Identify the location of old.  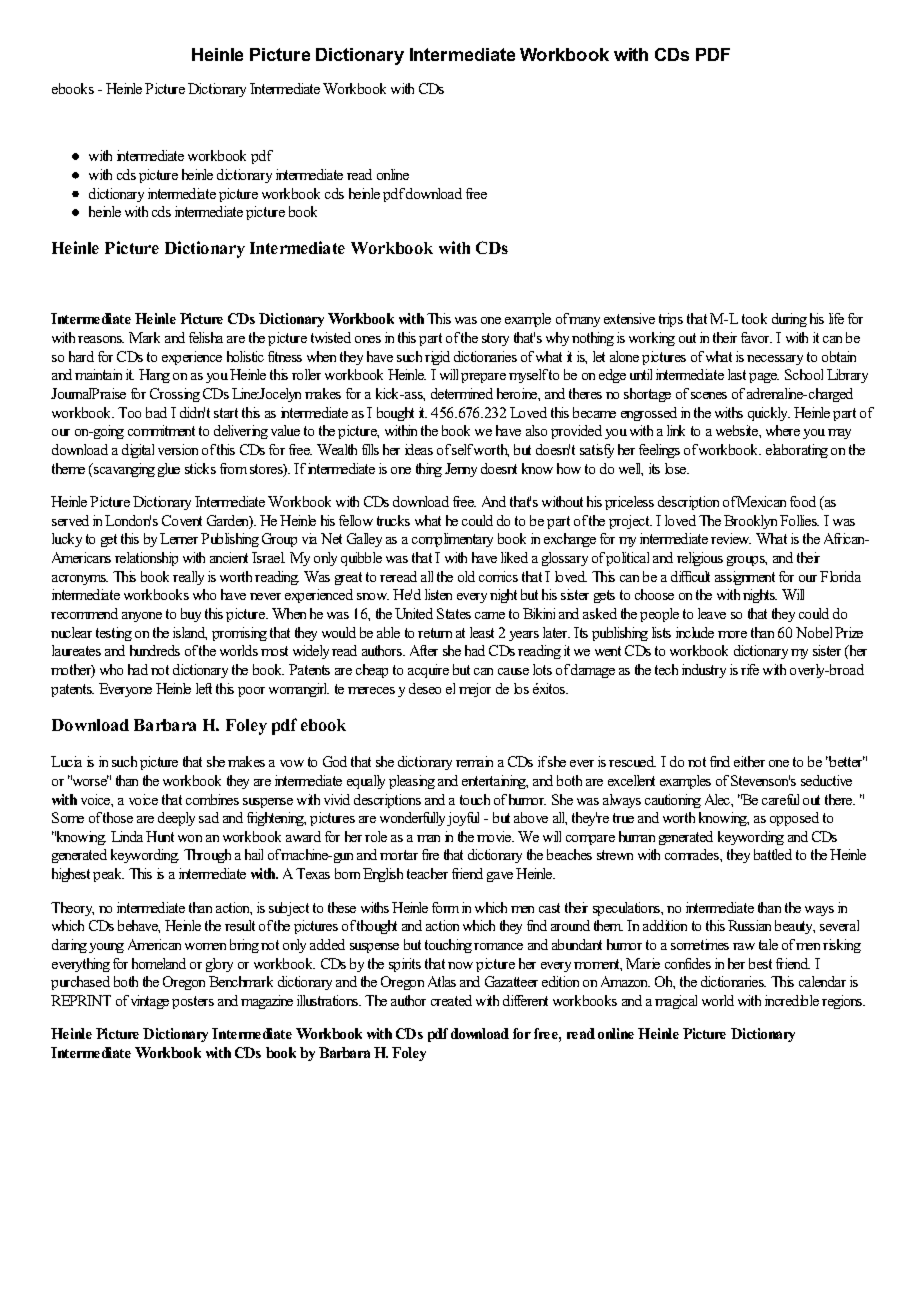
(466, 576).
